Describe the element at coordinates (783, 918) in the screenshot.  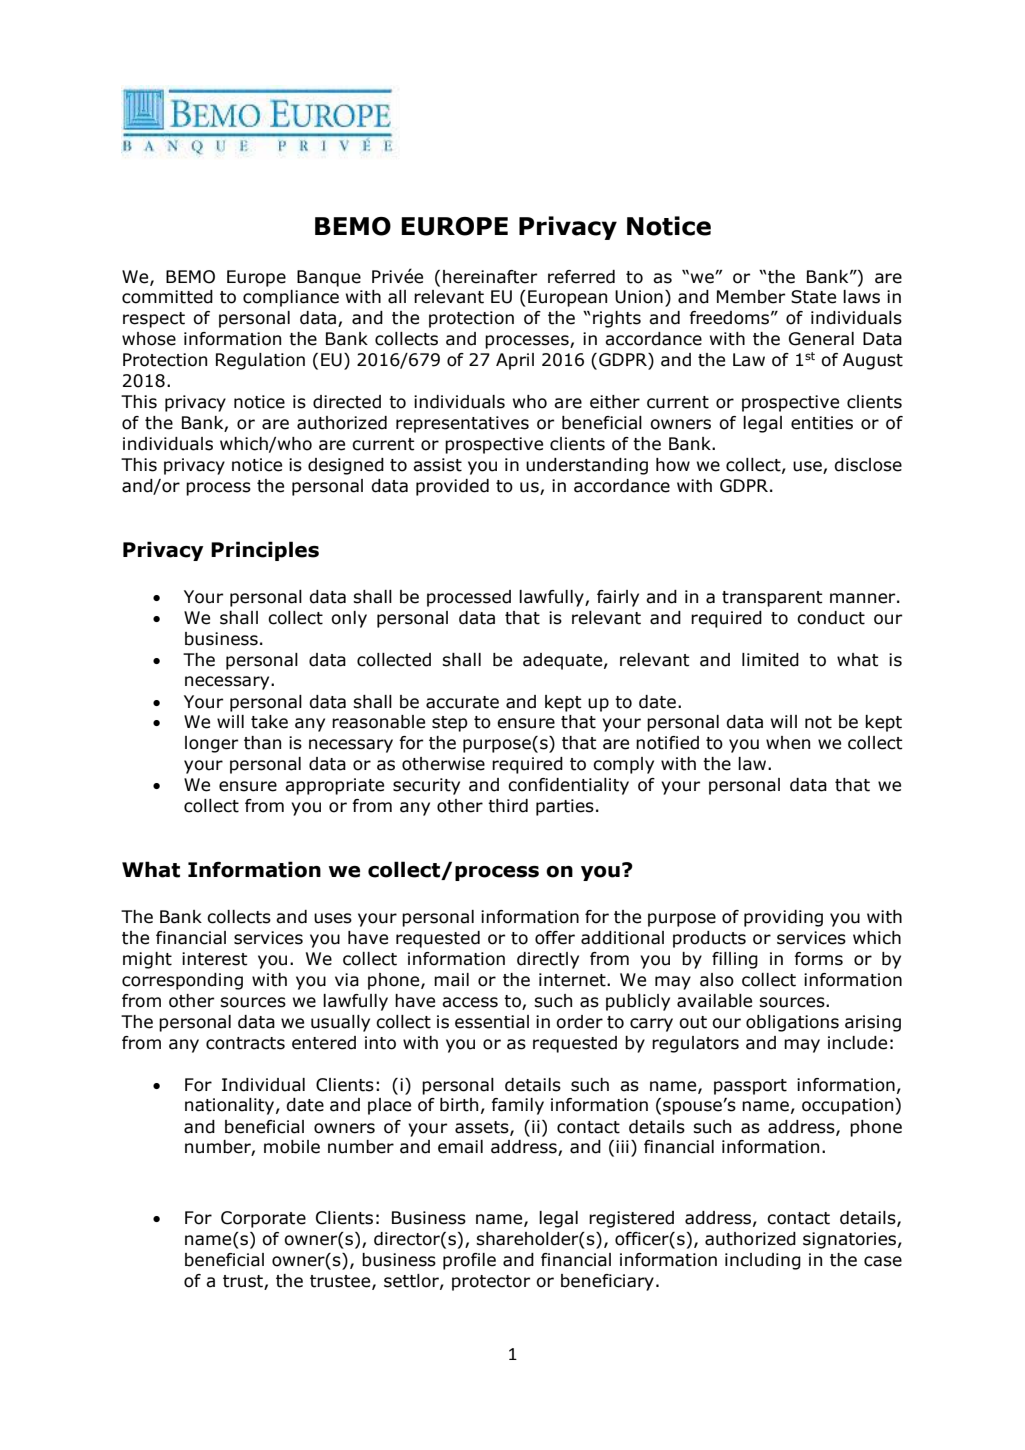
I see `providing` at that location.
